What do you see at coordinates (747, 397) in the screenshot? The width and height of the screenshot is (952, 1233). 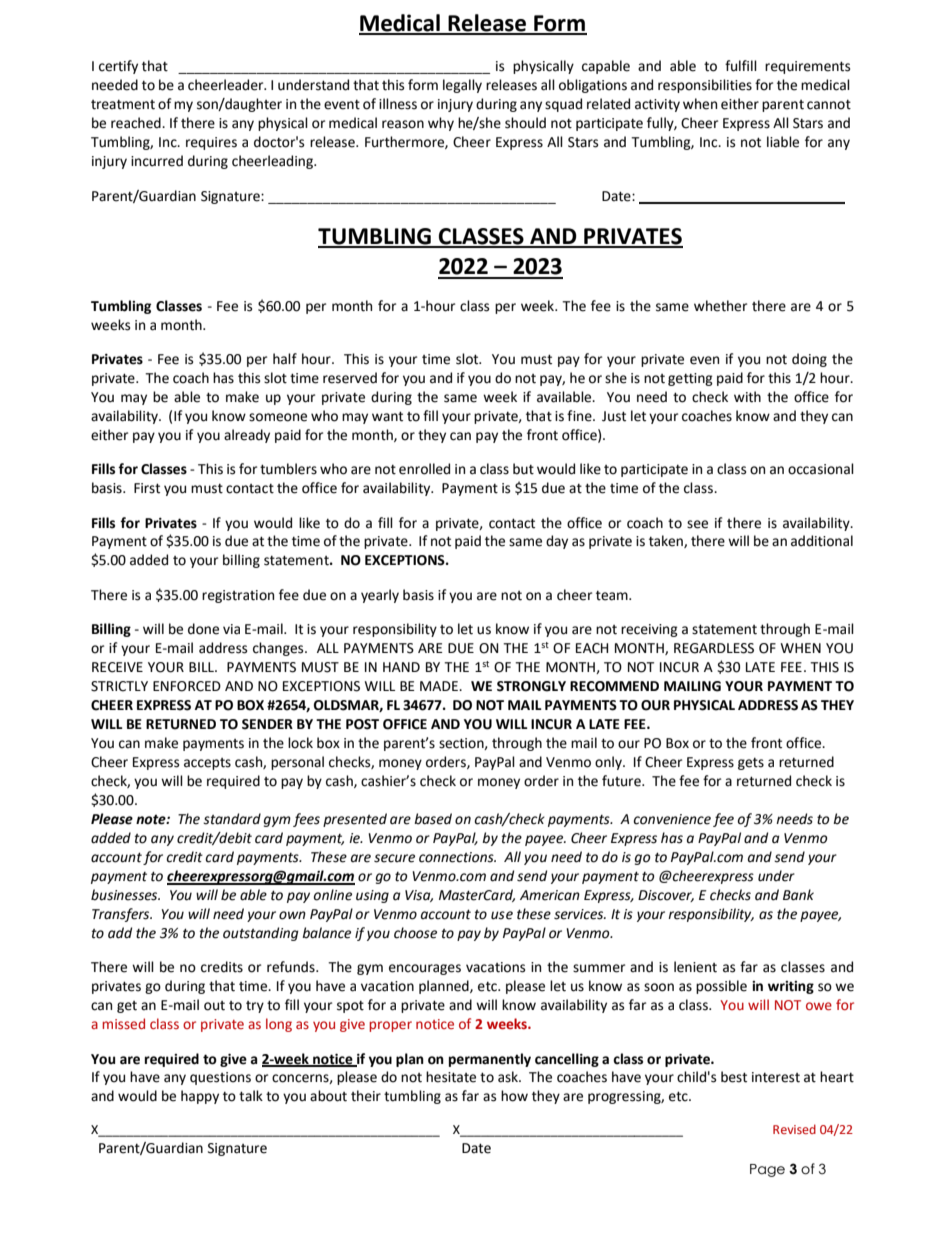 I see `with` at bounding box center [747, 397].
